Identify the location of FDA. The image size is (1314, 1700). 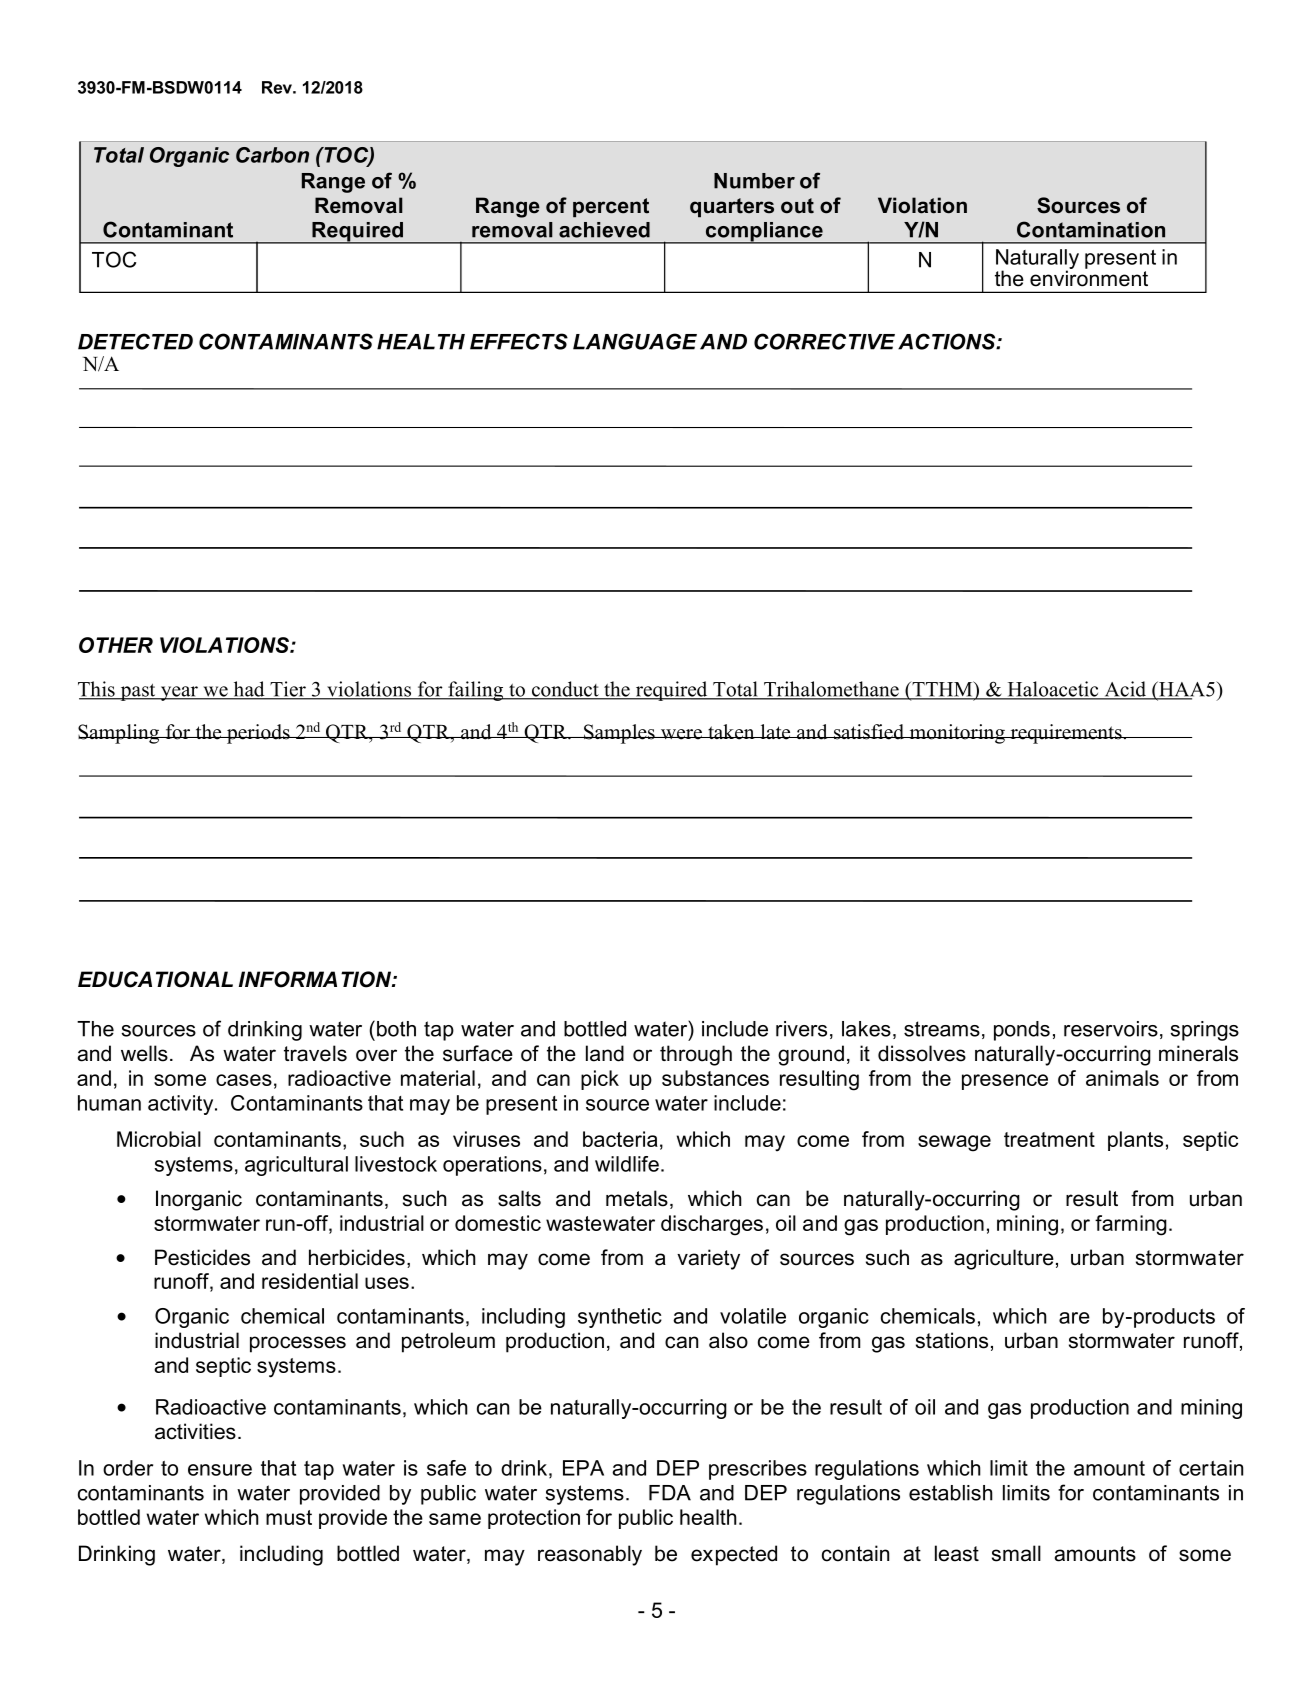
(670, 1493).
